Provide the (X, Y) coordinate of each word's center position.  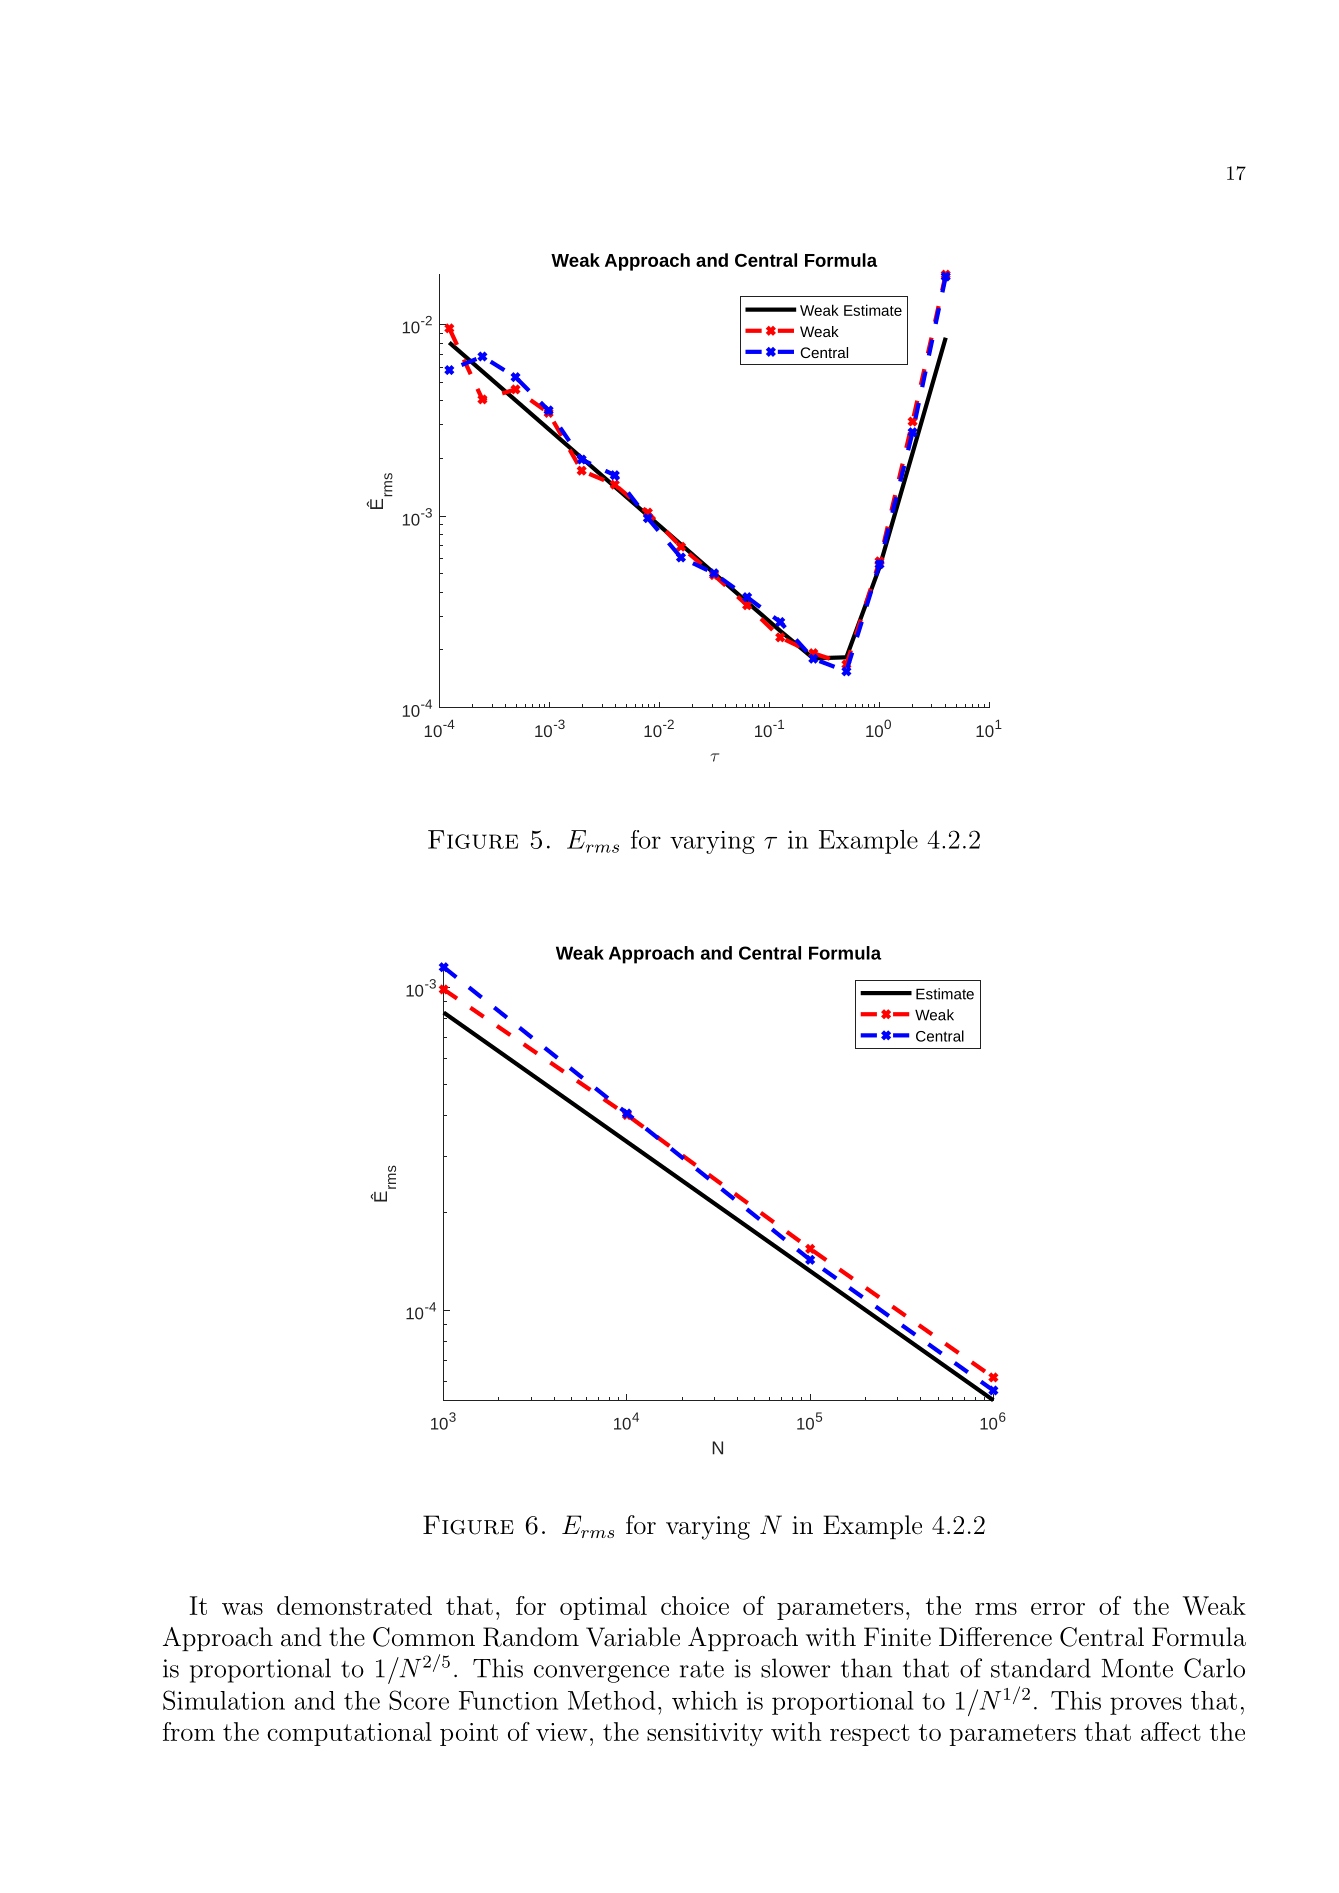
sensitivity (705, 1734)
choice (695, 1605)
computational (349, 1734)
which (705, 1700)
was (242, 1609)
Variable (633, 1637)
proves (1146, 1706)
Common (424, 1637)
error (1058, 1609)
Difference (995, 1637)
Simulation (224, 1700)
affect (1171, 1731)
